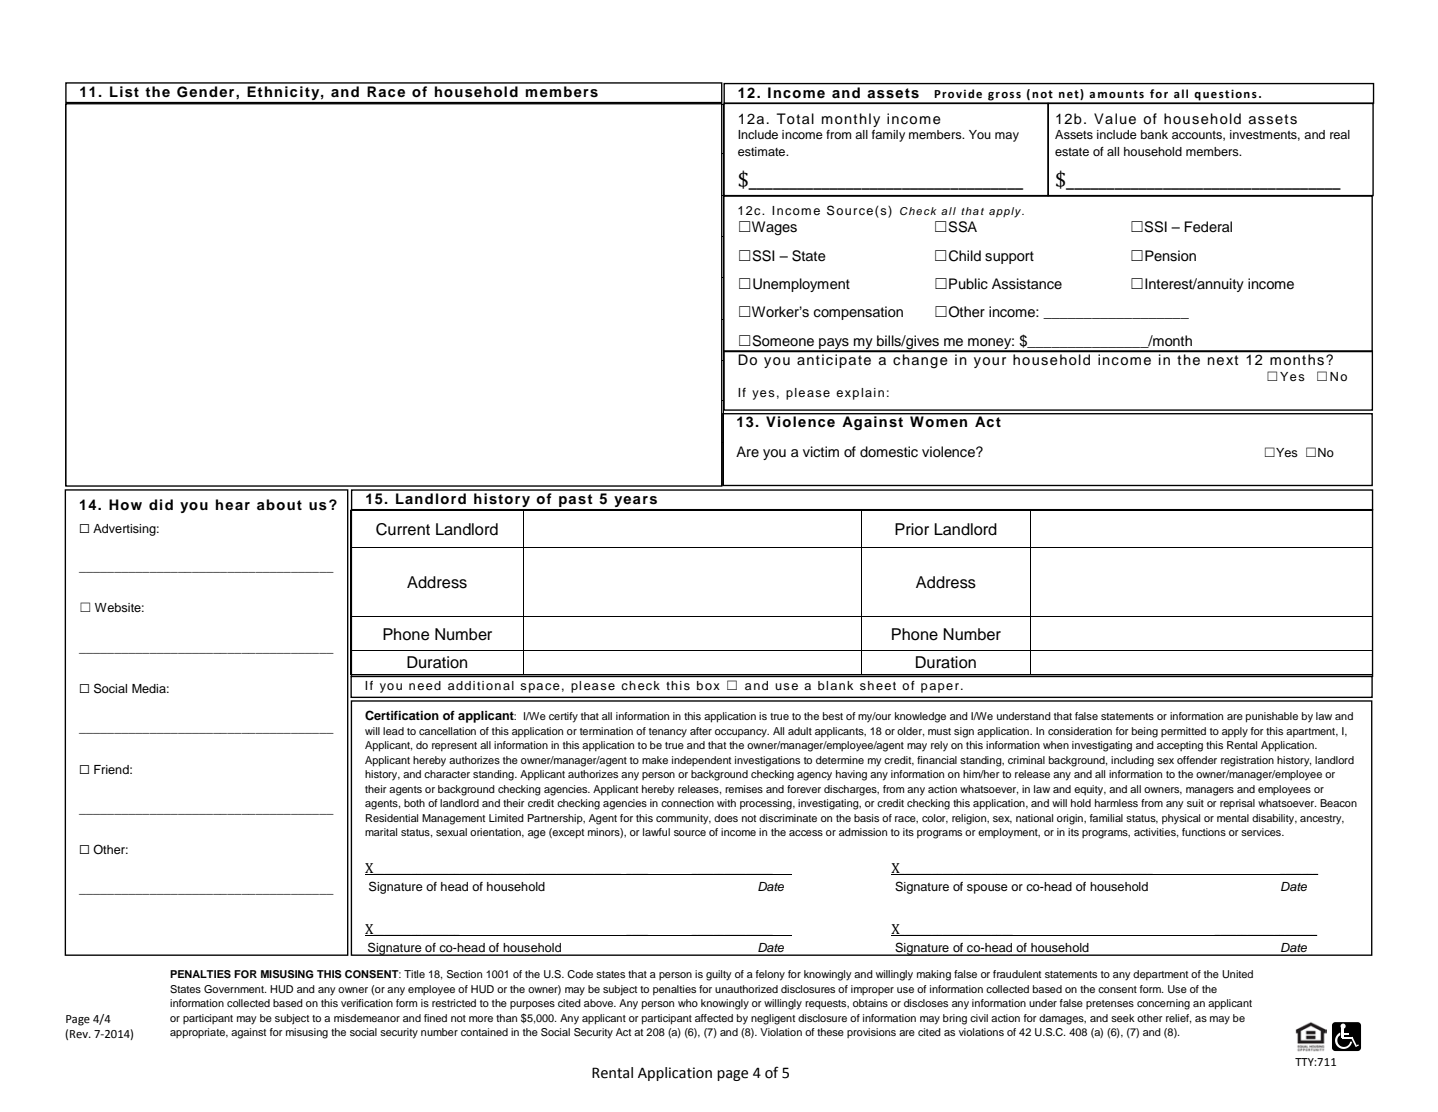  I want to click on bank, so click(1154, 134).
